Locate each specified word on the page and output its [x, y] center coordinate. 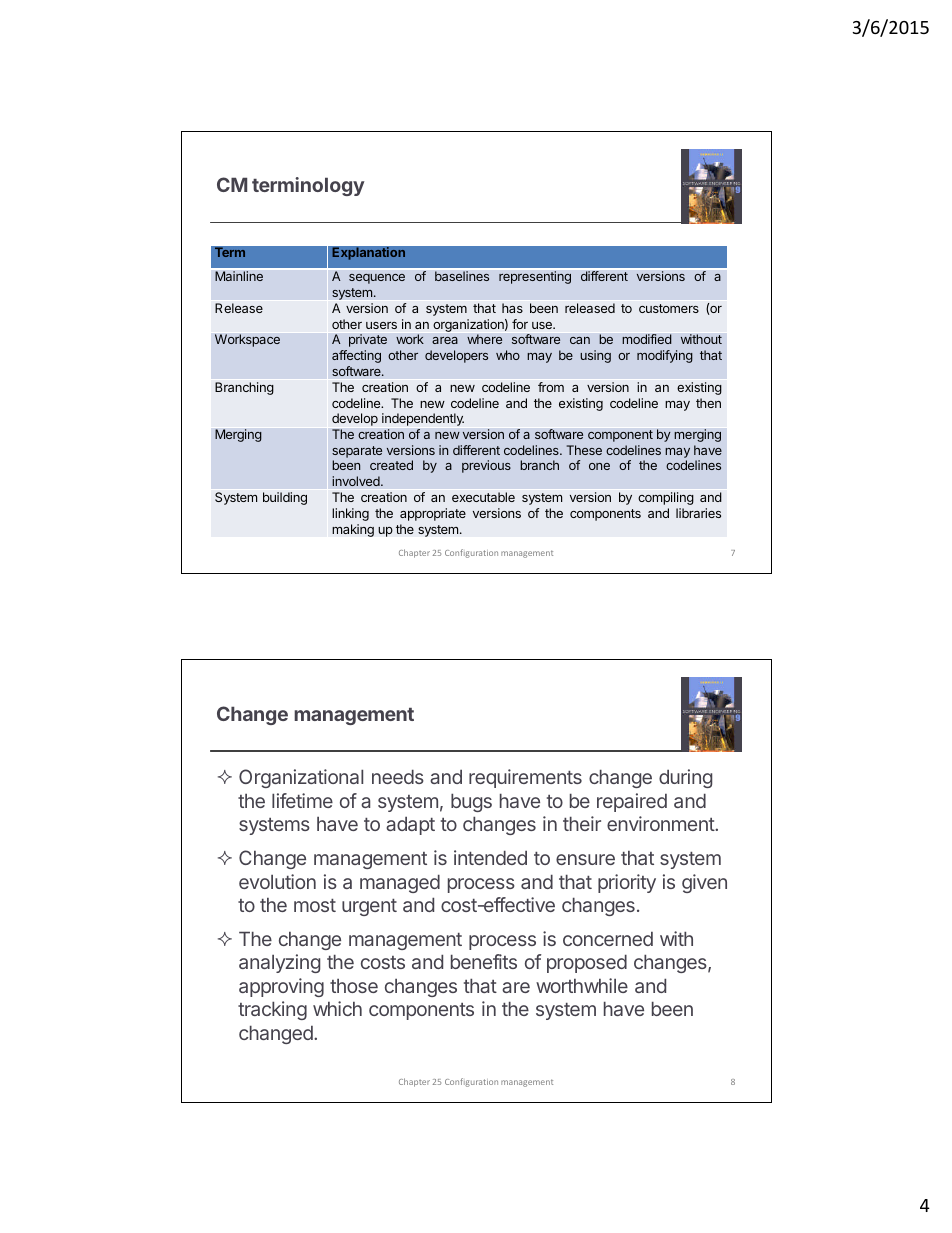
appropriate [433, 514]
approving [281, 987]
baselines [462, 276]
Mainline [239, 276]
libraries [698, 513]
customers [669, 308]
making [353, 530]
